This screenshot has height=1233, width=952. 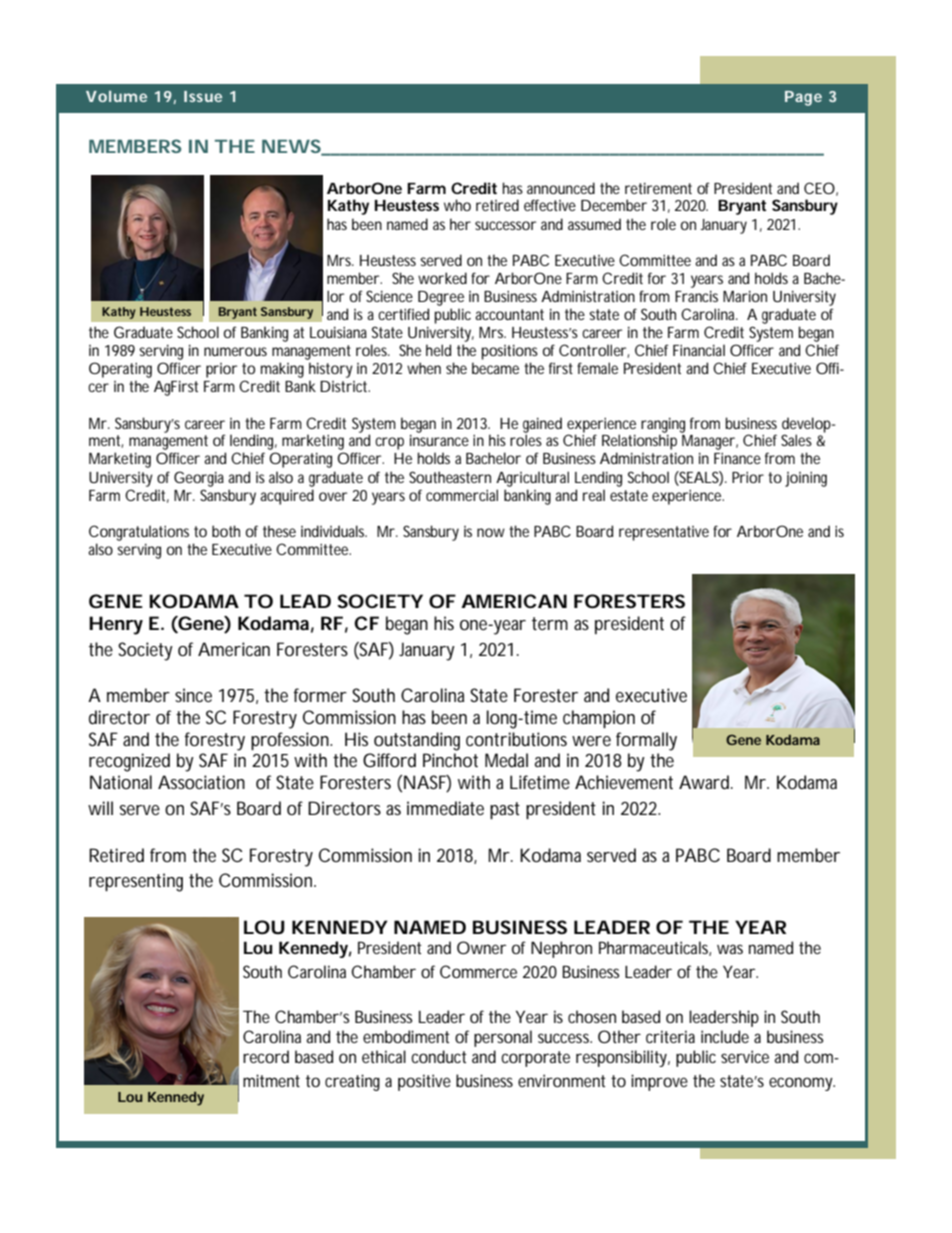 I want to click on numerous, so click(x=235, y=351).
